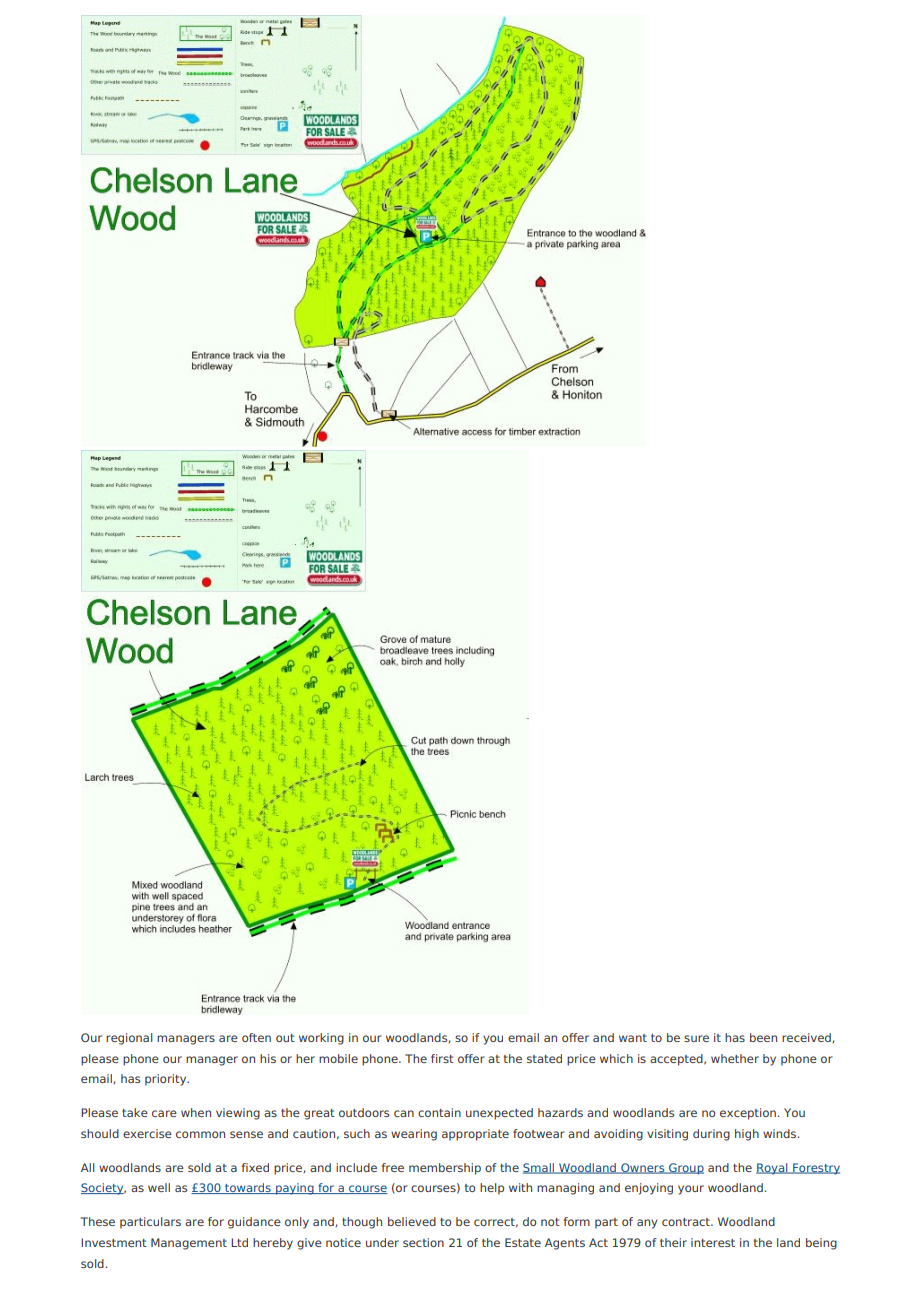 The height and width of the page is (1308, 924). What do you see at coordinates (442, 1058) in the page?
I see `first` at bounding box center [442, 1058].
